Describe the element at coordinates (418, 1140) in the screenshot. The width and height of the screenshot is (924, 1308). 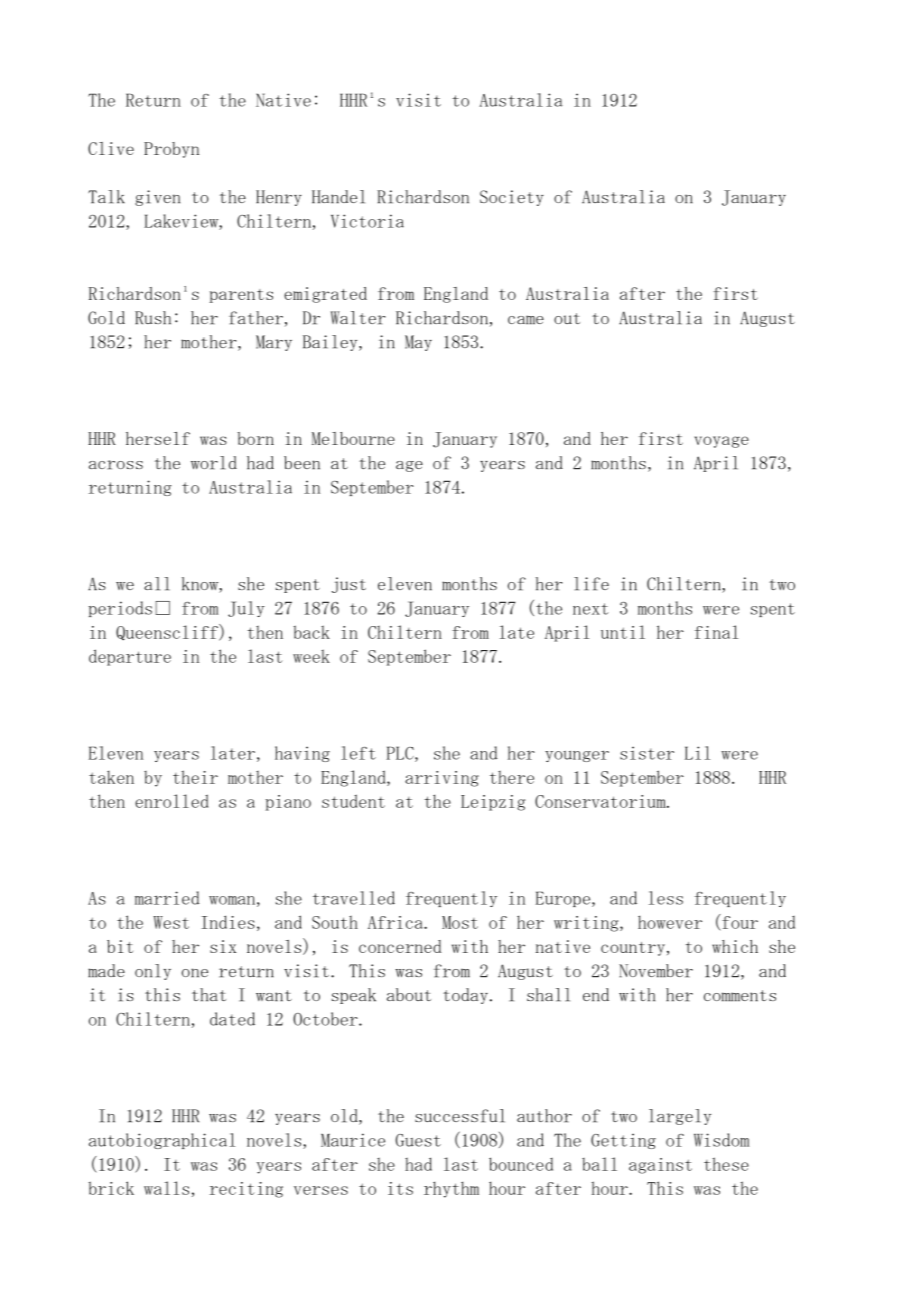
I see `Guest` at that location.
